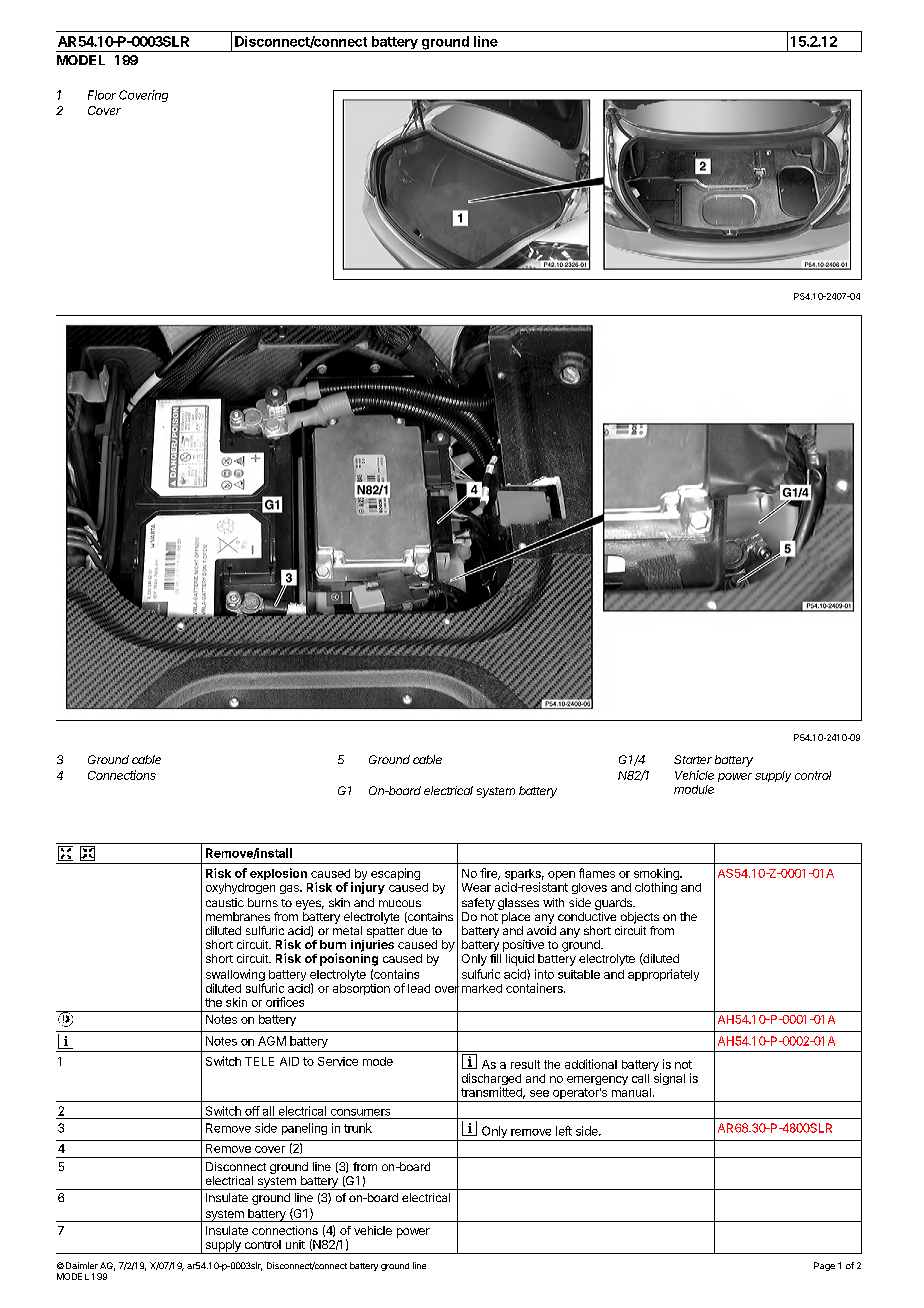 The height and width of the screenshot is (1308, 924). What do you see at coordinates (278, 874) in the screenshot?
I see `explosion` at bounding box center [278, 874].
